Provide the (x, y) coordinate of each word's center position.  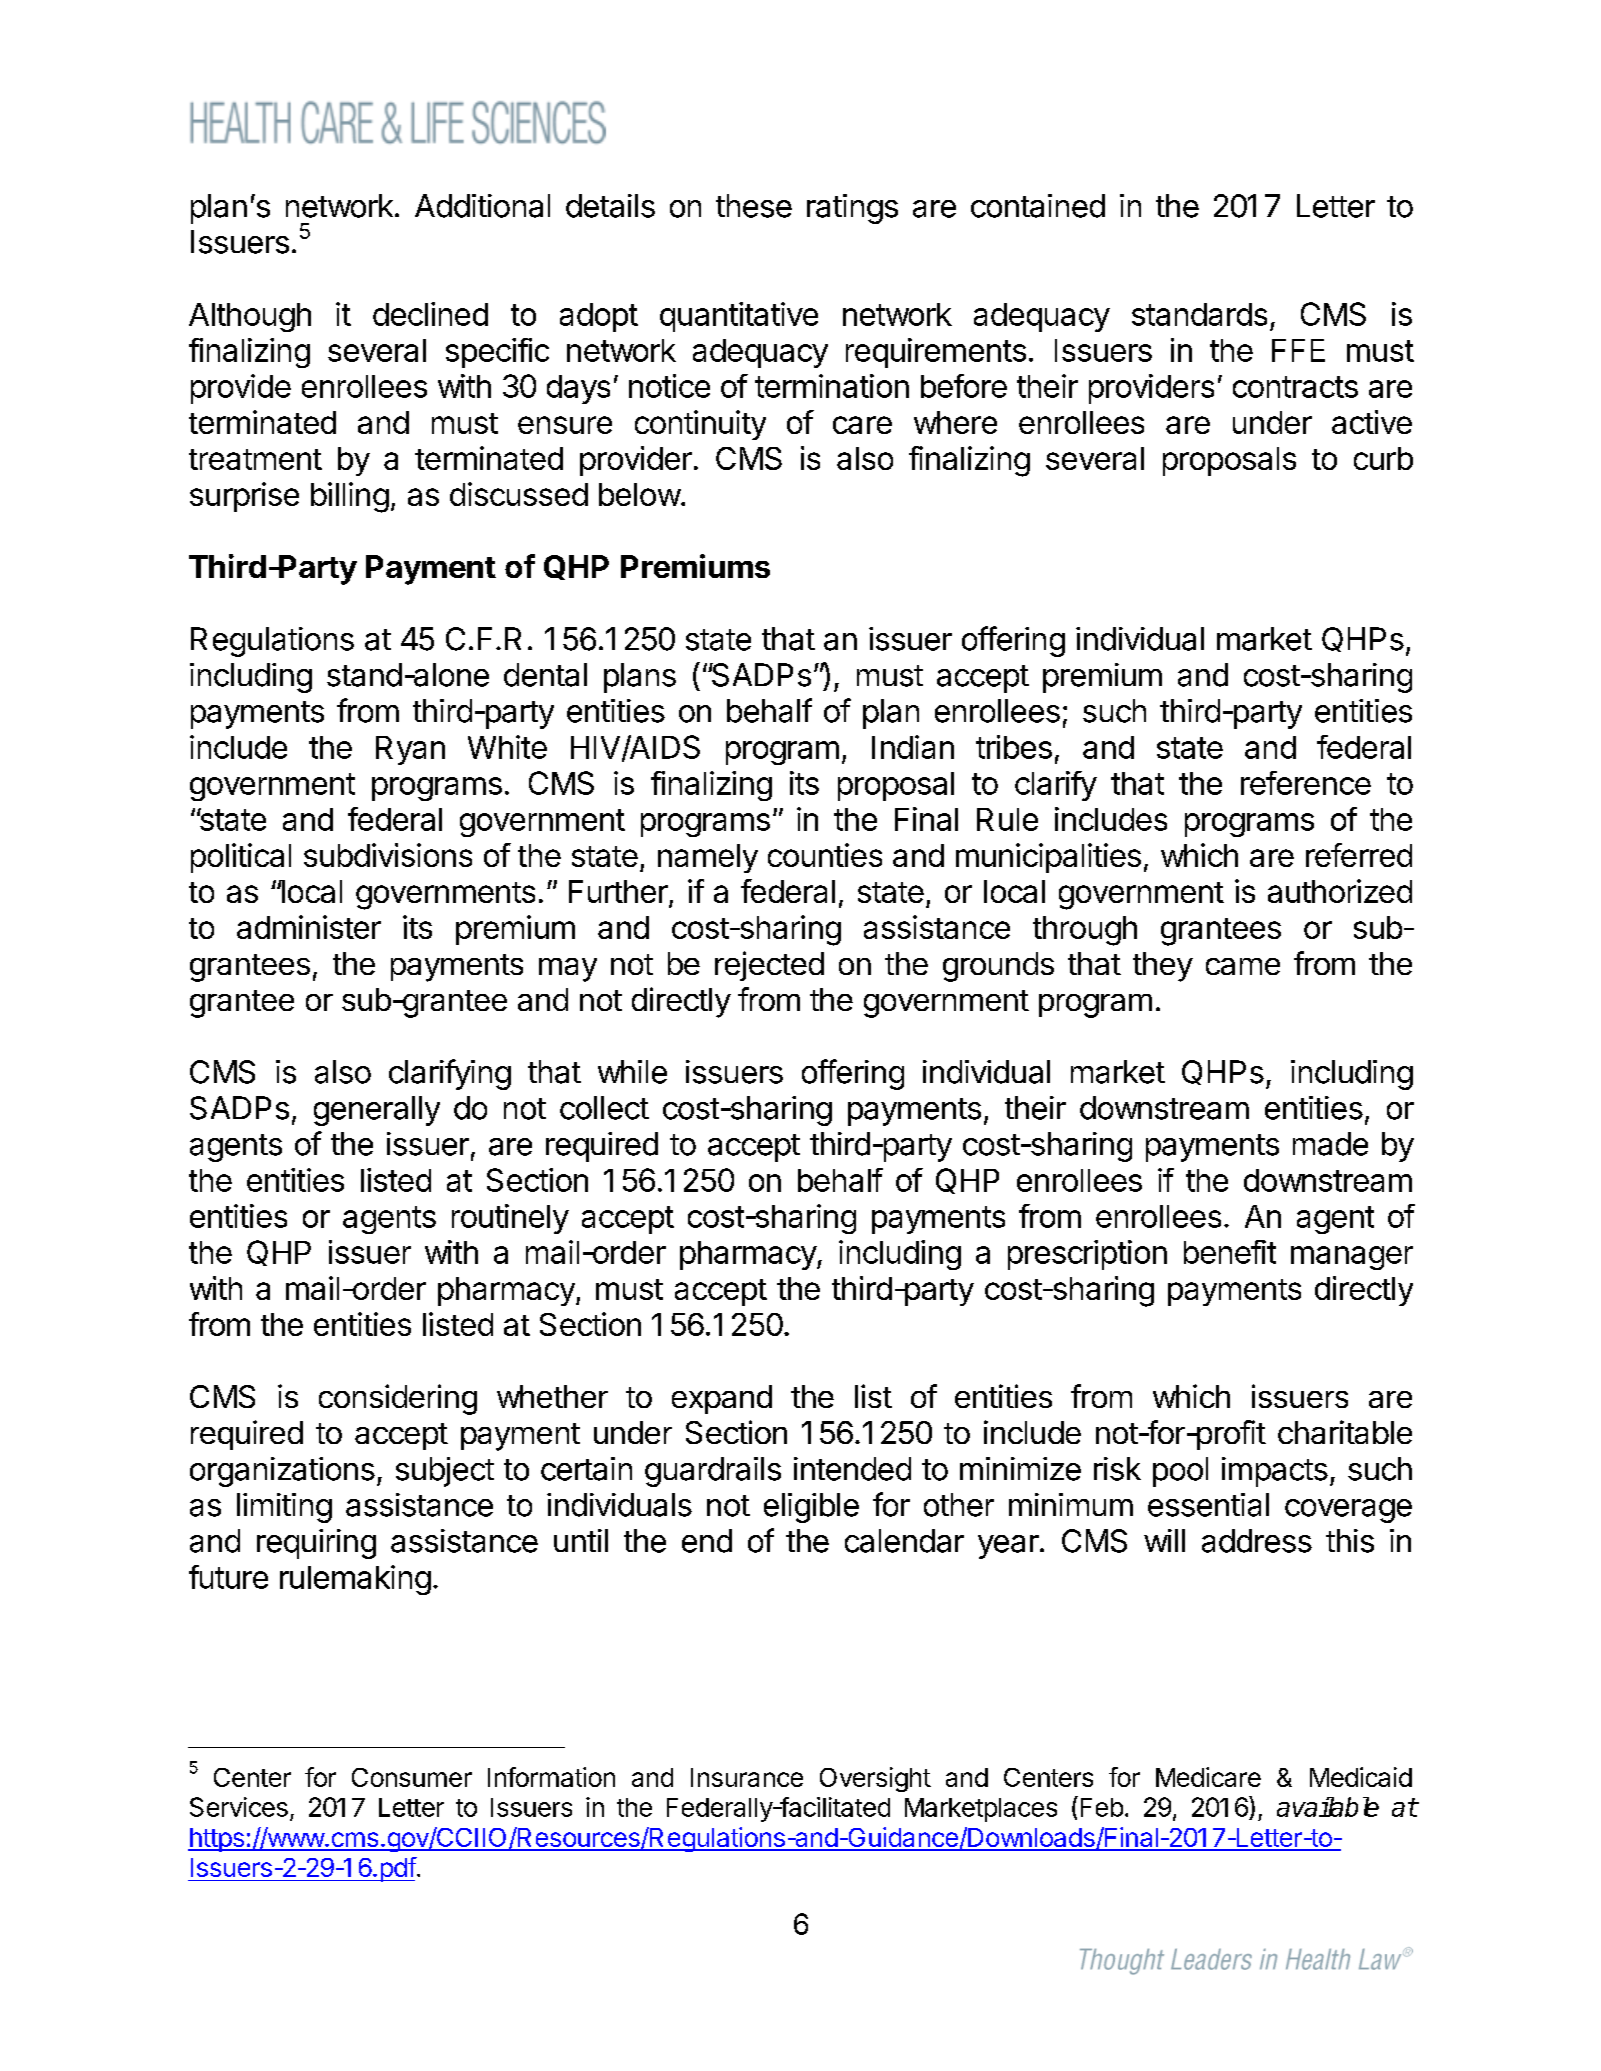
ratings (852, 209)
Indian (913, 747)
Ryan (410, 750)
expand (722, 1399)
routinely (510, 1219)
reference (1306, 783)
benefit (1230, 1252)
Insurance (747, 1777)
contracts (1295, 387)
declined (430, 314)
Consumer (412, 1777)
